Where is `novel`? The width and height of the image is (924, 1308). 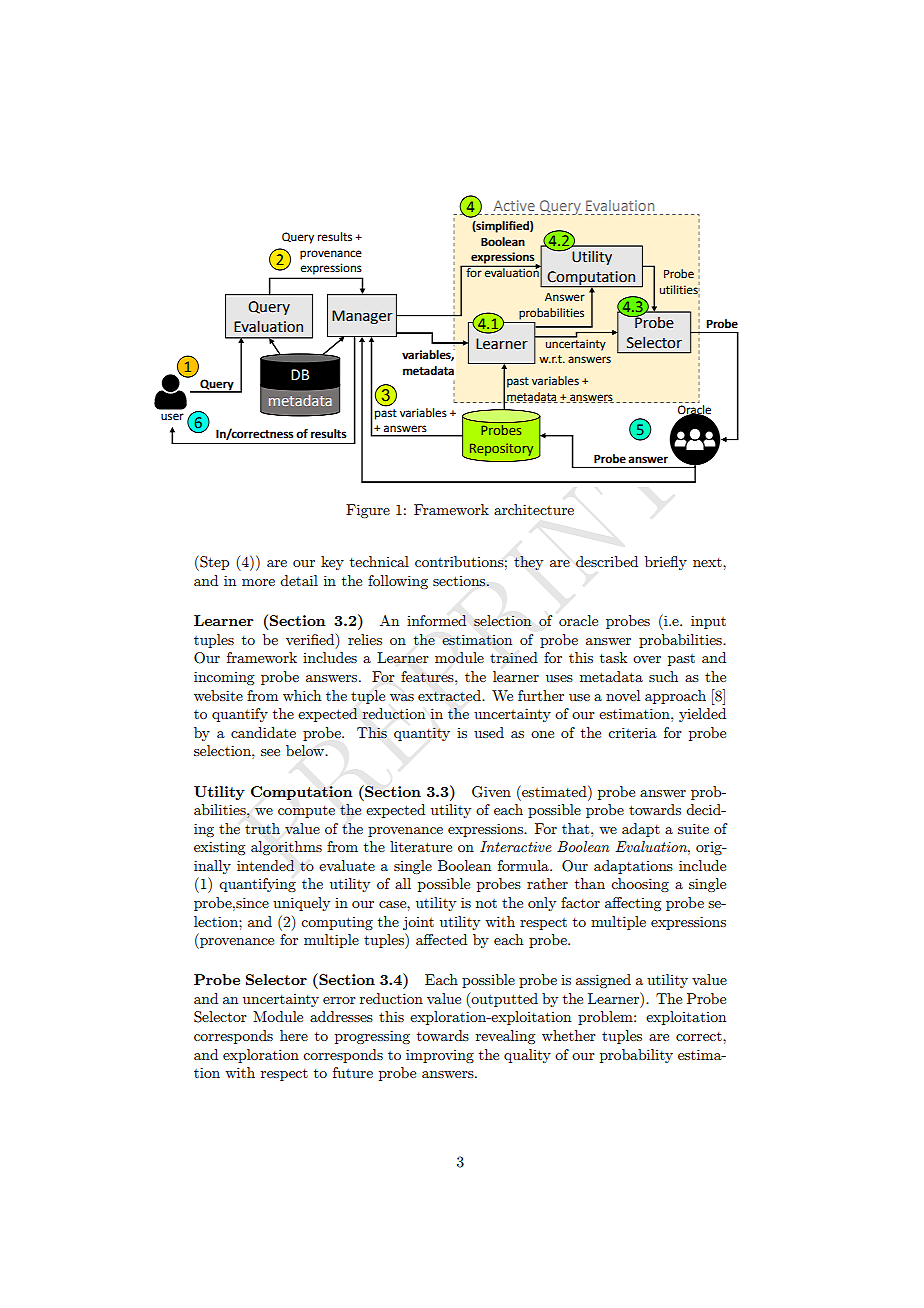
novel is located at coordinates (623, 695).
